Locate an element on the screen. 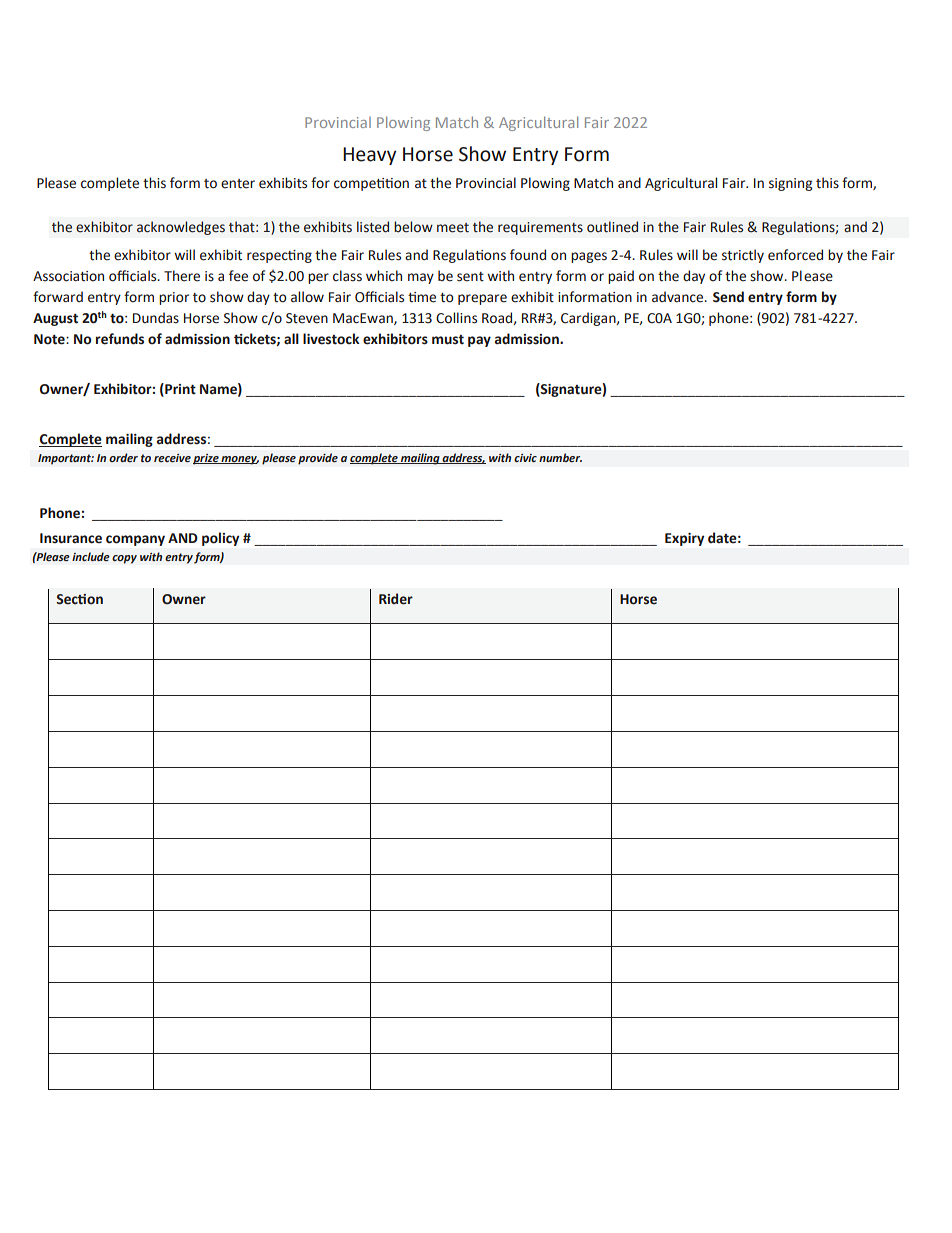 Image resolution: width=952 pixels, height=1233 pixels. Rider is located at coordinates (396, 599).
